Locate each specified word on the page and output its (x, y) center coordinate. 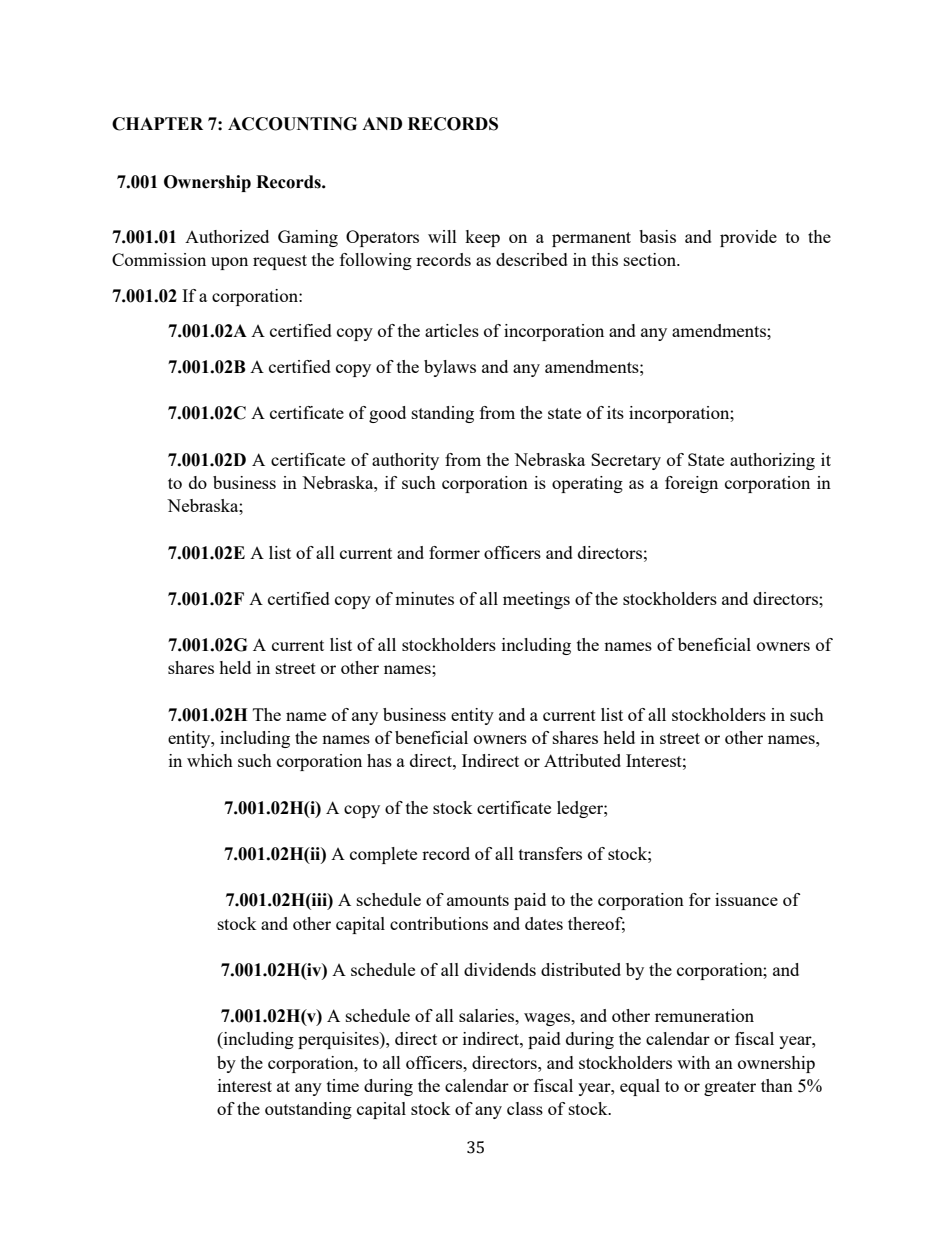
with (693, 1062)
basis (657, 236)
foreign (691, 484)
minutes (424, 598)
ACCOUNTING (292, 124)
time (343, 1085)
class (525, 1108)
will (442, 236)
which (210, 760)
